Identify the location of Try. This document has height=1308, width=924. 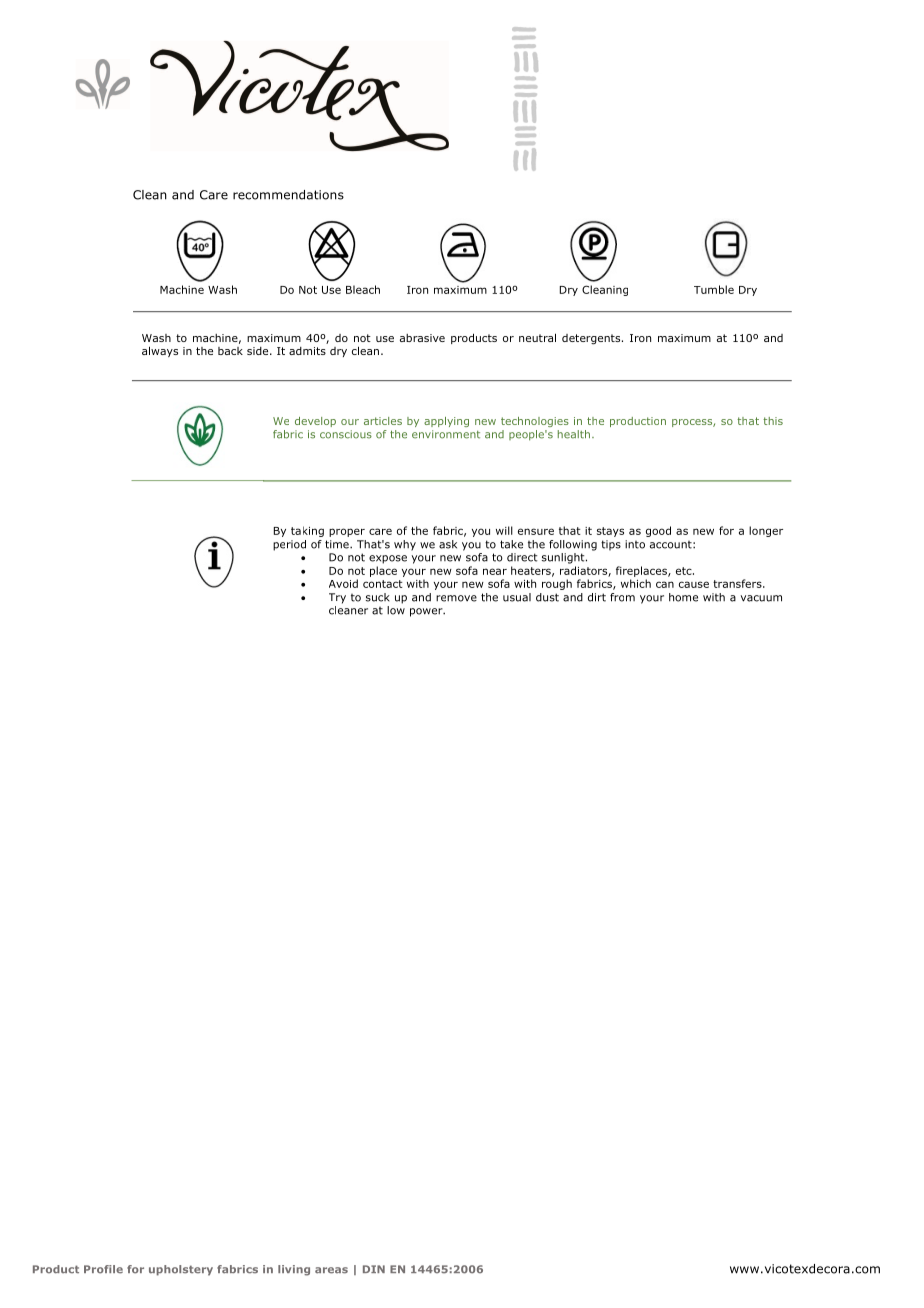
(337, 598).
